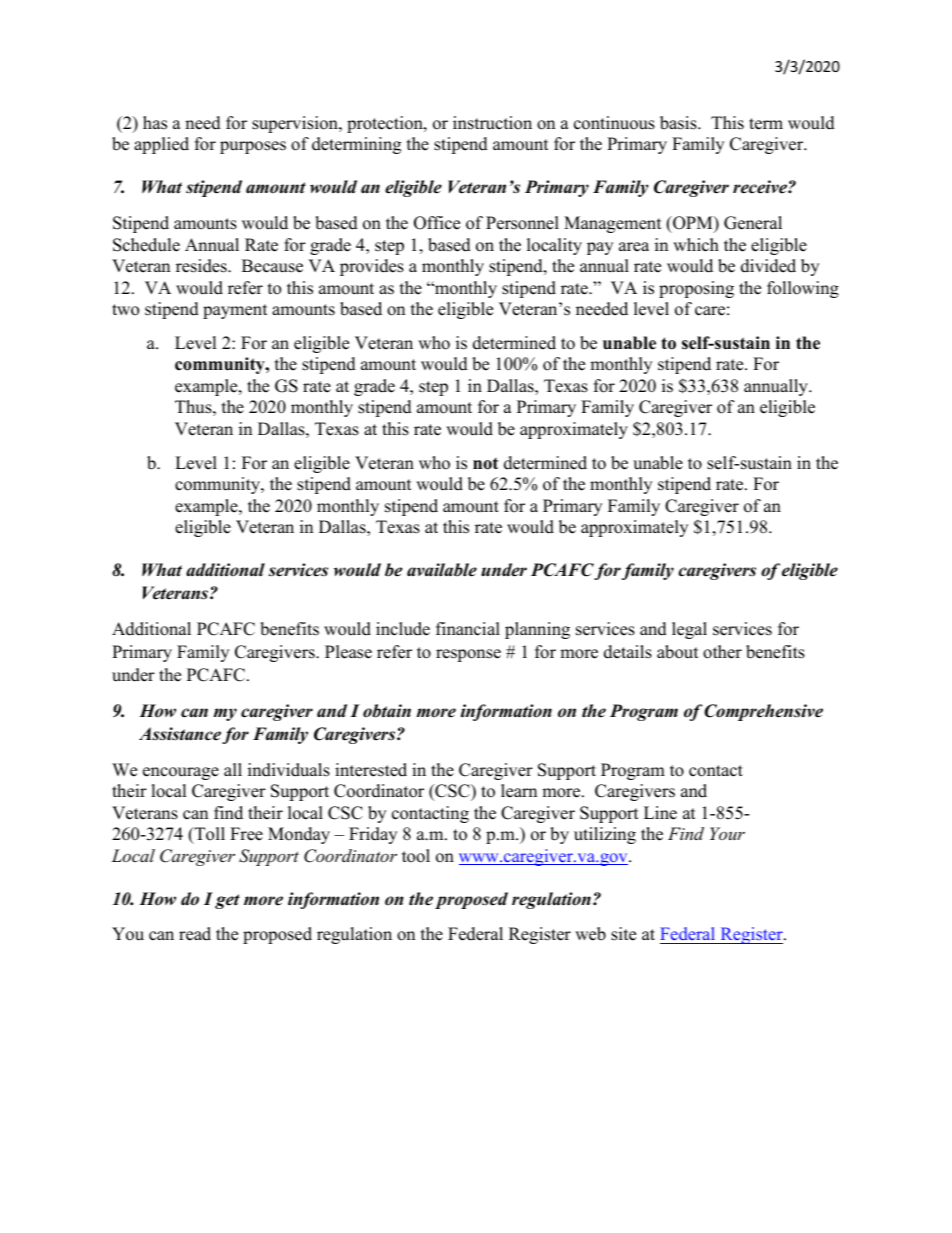  Describe the element at coordinates (227, 901) in the screenshot. I see `get` at that location.
